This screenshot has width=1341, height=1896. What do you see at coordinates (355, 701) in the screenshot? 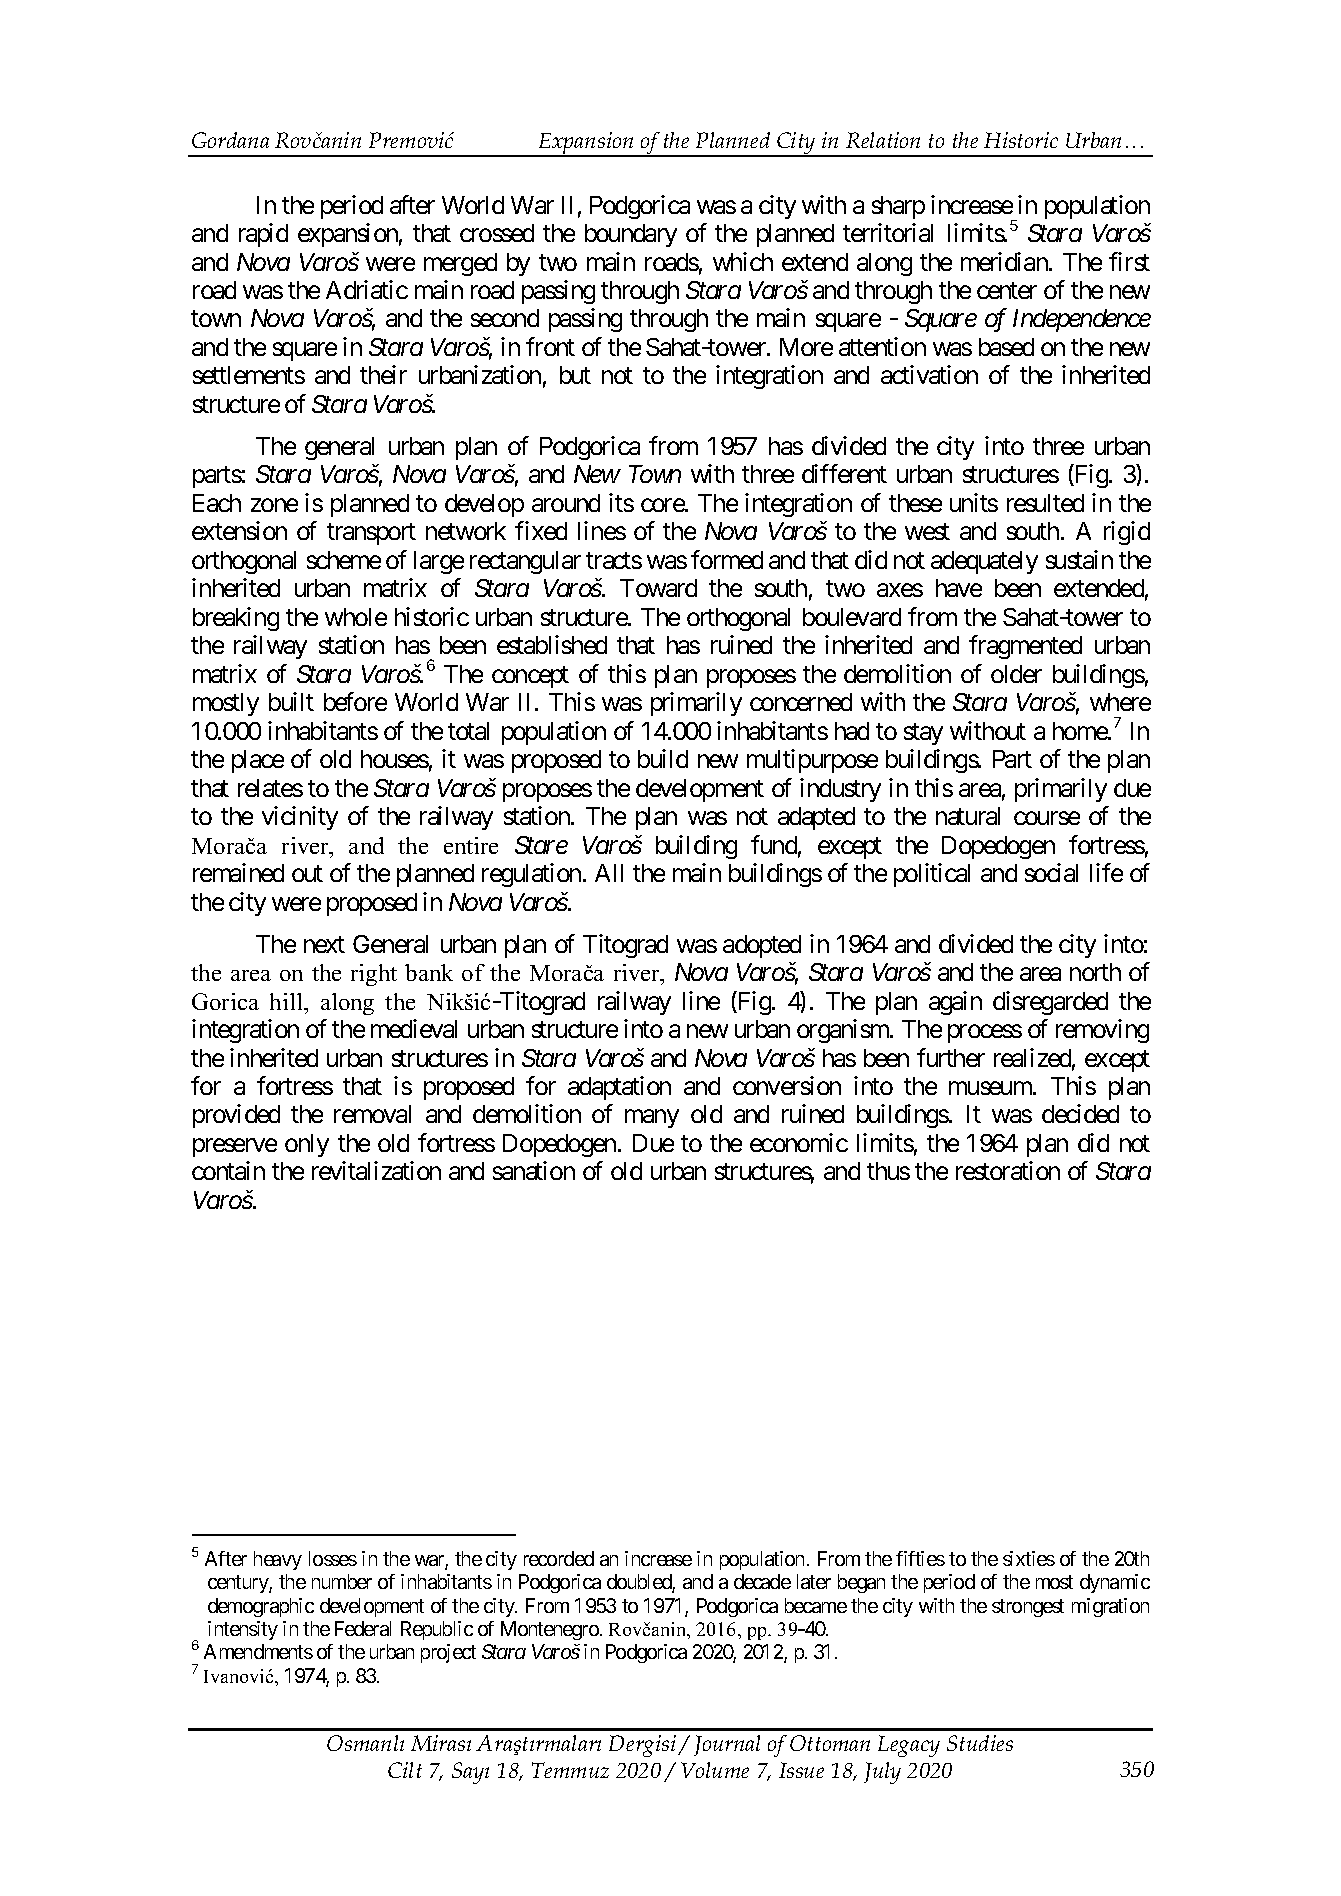
I see `before` at bounding box center [355, 701].
